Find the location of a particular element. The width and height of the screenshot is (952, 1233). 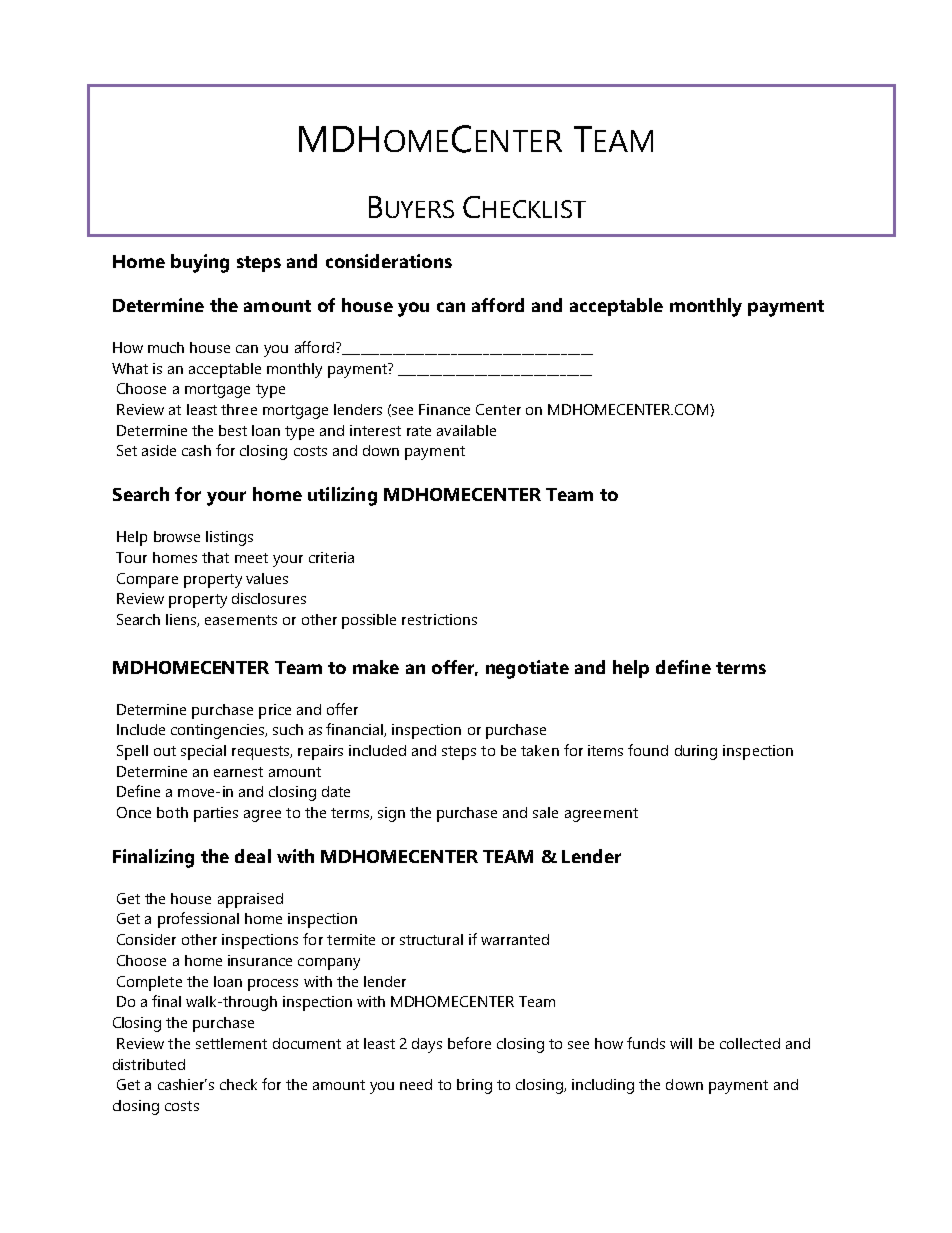

settlement is located at coordinates (231, 1043).
